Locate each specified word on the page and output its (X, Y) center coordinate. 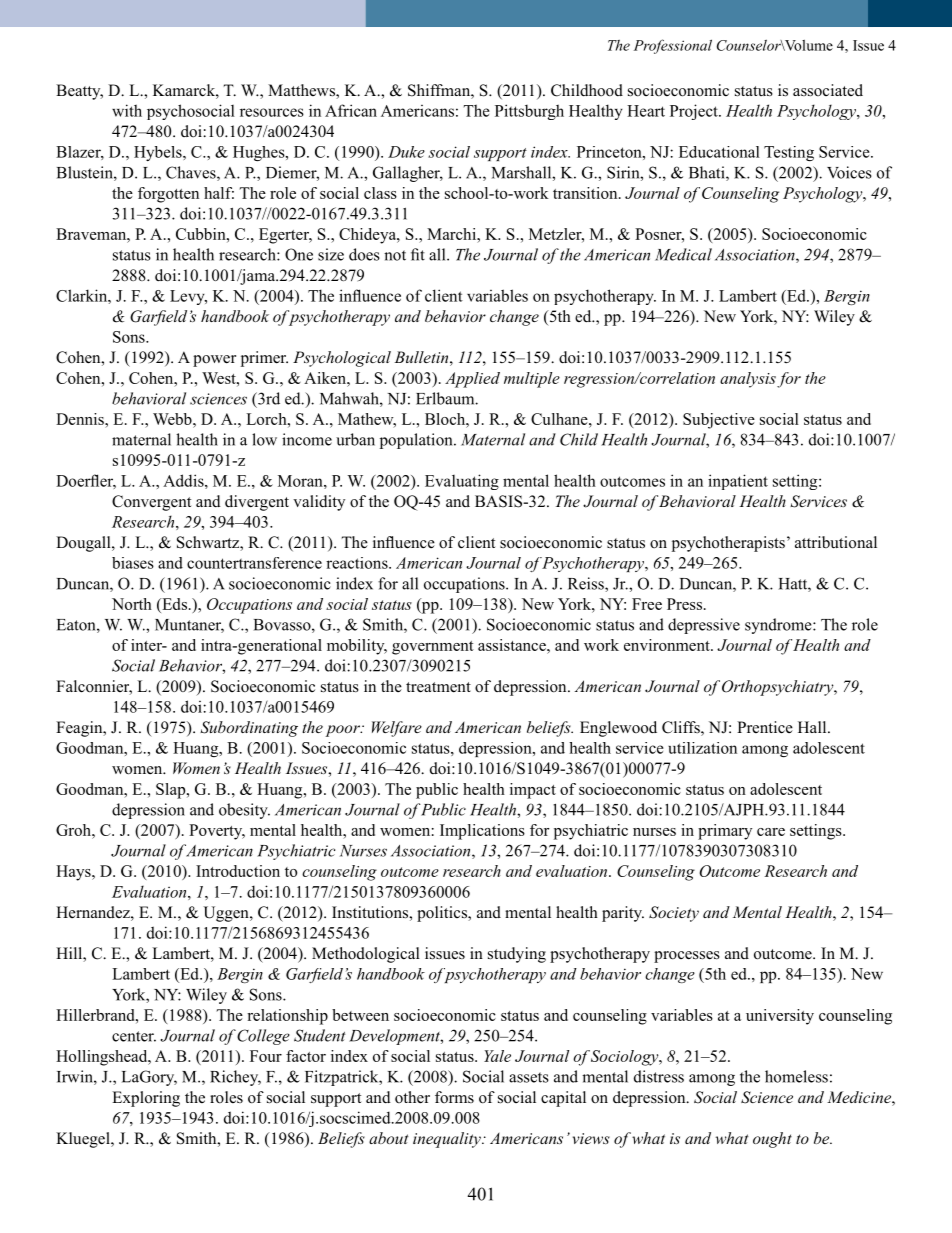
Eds (173, 604)
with (127, 110)
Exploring (146, 1099)
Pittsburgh (529, 112)
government (433, 648)
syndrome (779, 626)
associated (828, 90)
